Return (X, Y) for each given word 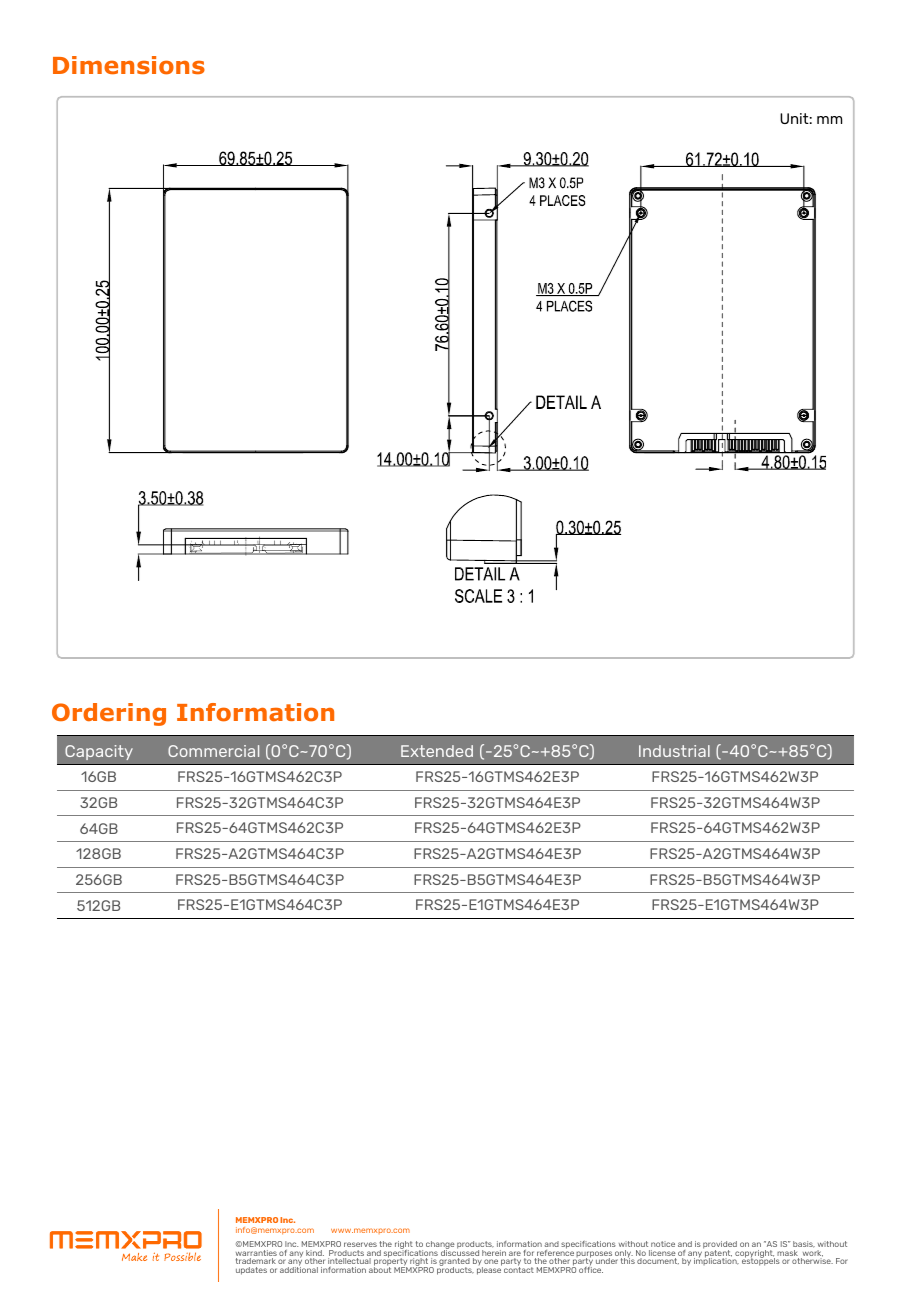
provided (720, 1246)
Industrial (674, 751)
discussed (460, 1253)
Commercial (213, 751)
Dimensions (129, 65)
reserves (360, 1244)
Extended (437, 751)
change (440, 1246)
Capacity (99, 752)
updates (251, 1271)
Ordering (109, 714)
